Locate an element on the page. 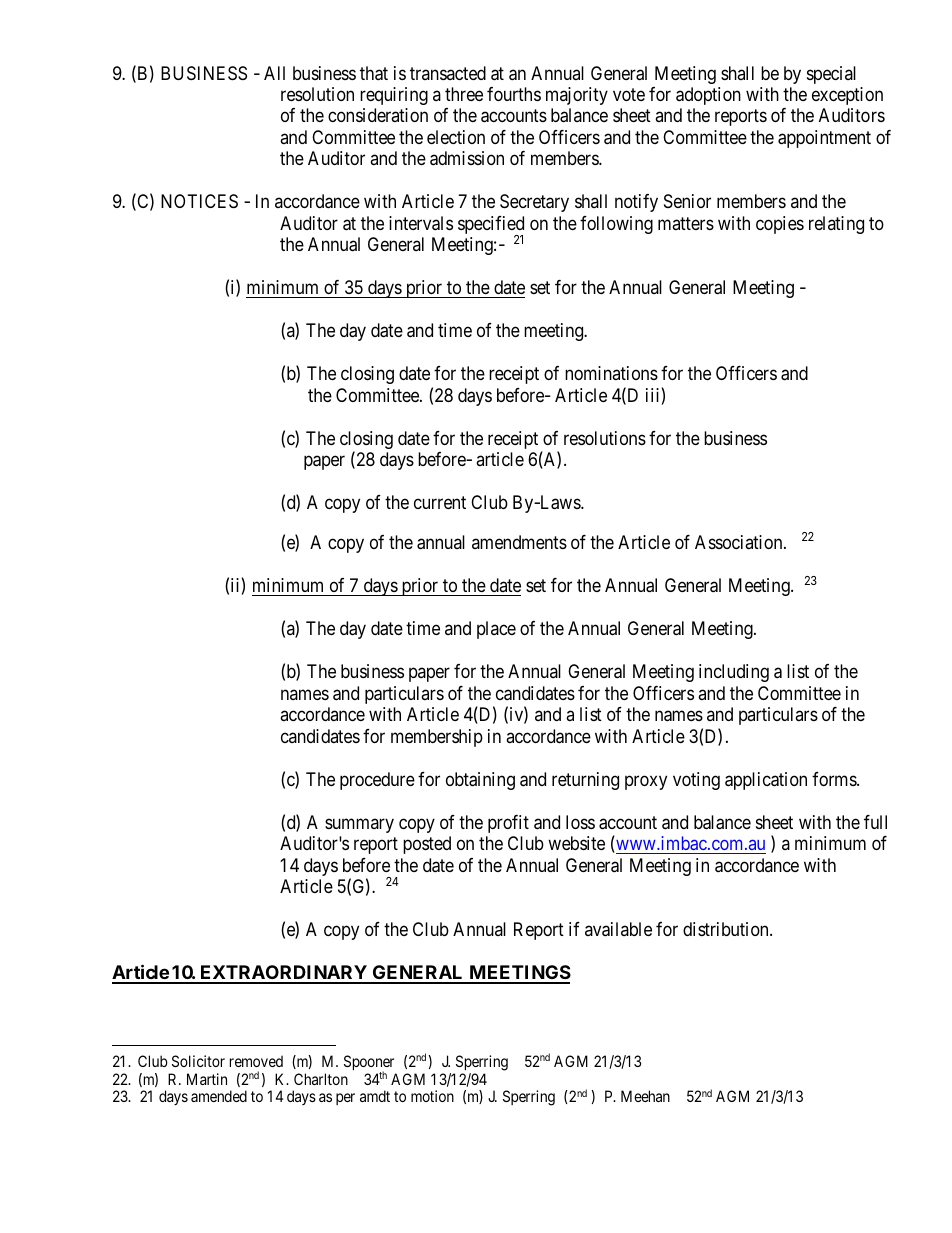  consideration is located at coordinates (378, 115).
